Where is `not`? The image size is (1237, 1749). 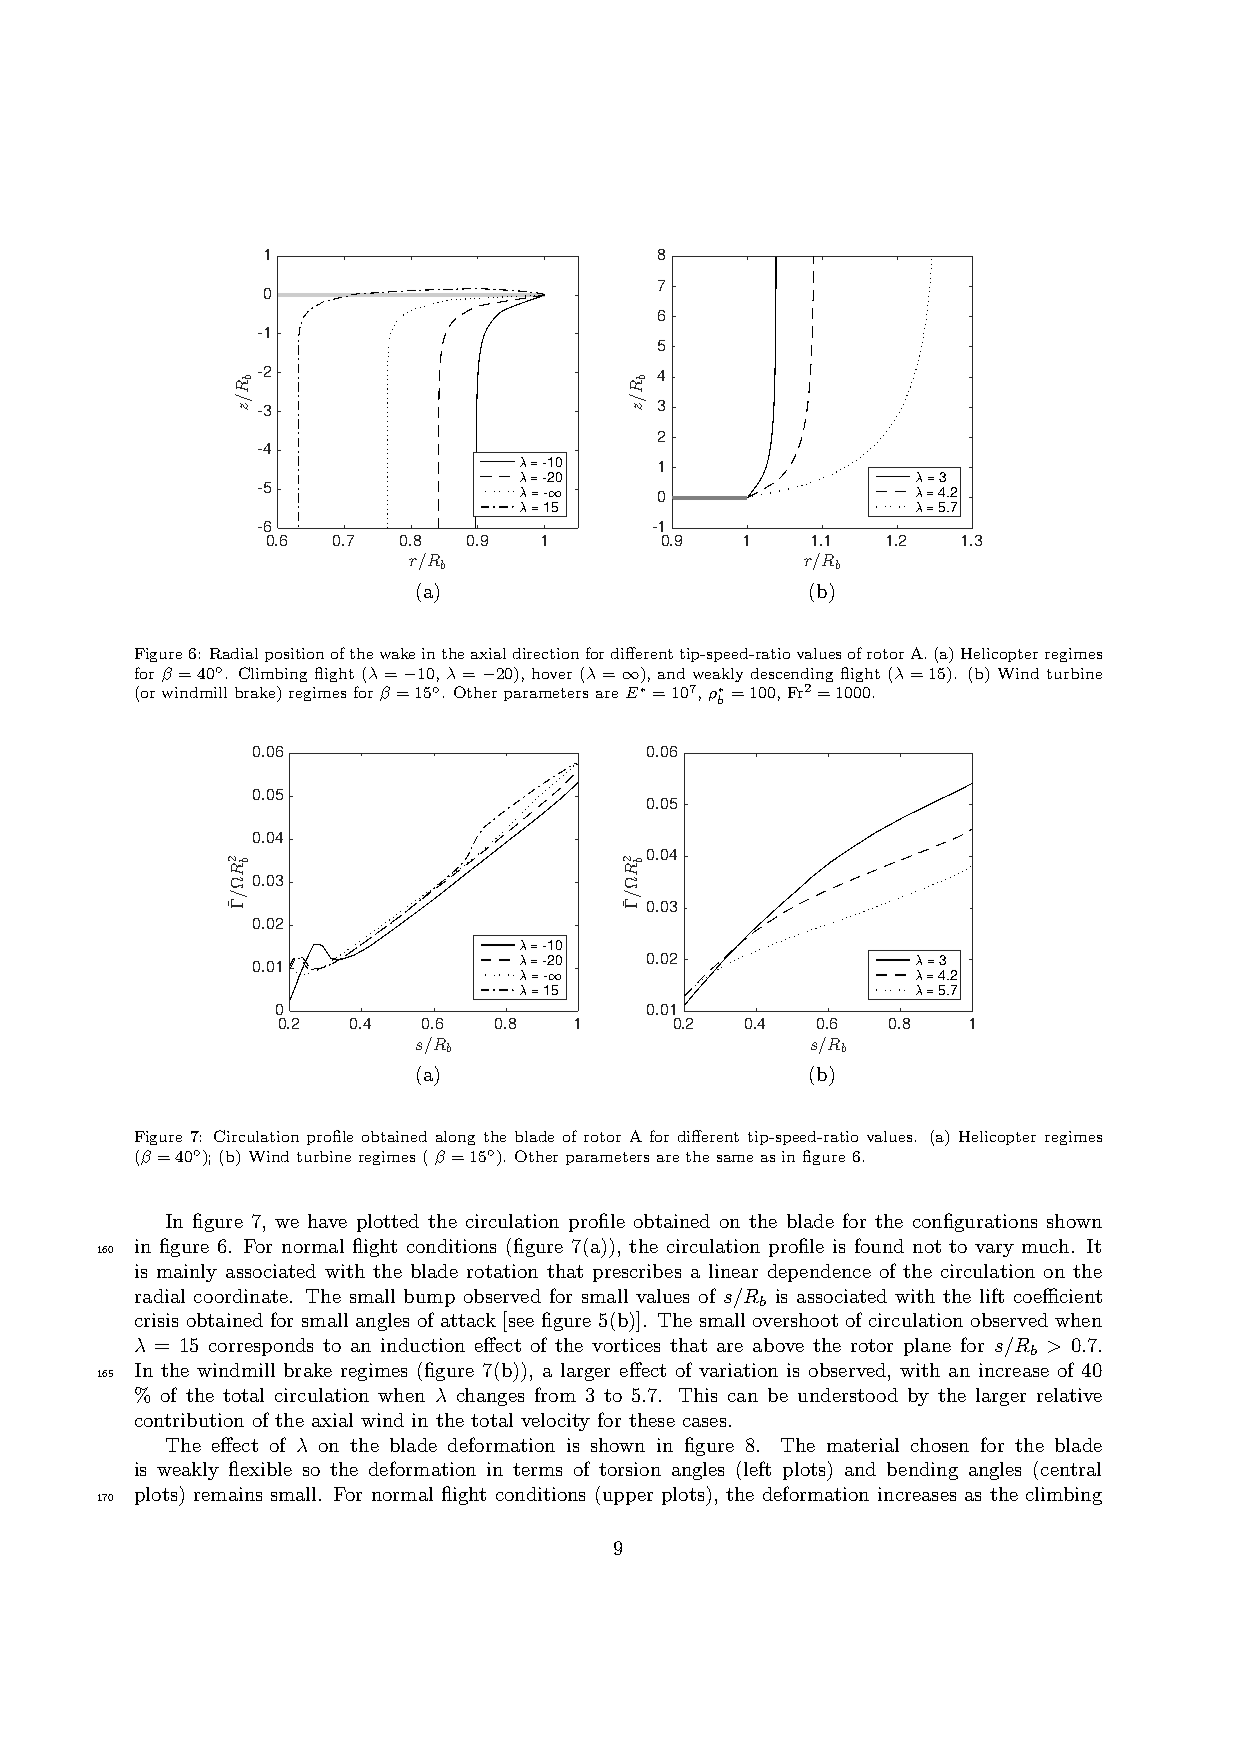 not is located at coordinates (927, 1246).
